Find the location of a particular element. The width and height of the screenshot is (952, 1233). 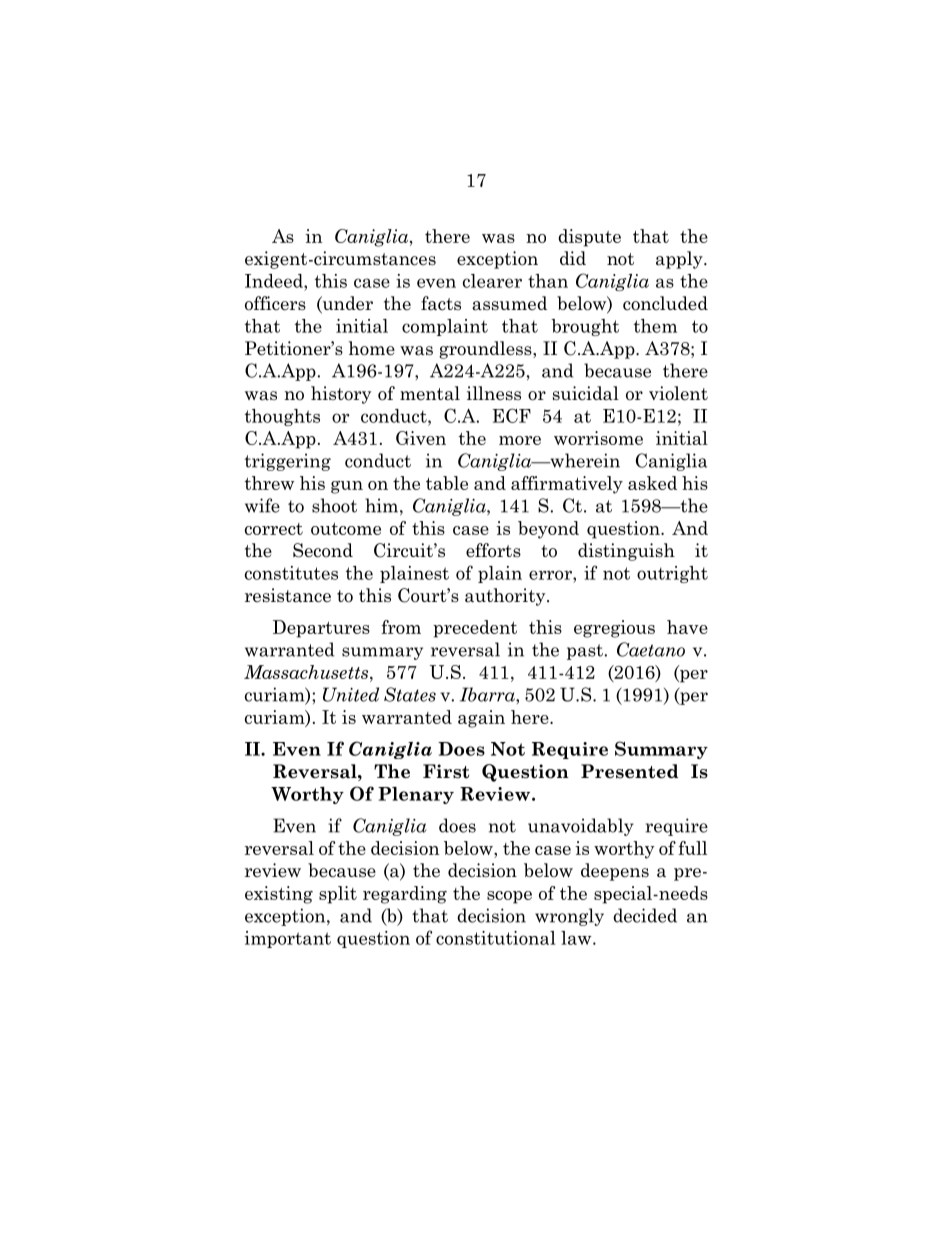

authority is located at coordinates (506, 597).
